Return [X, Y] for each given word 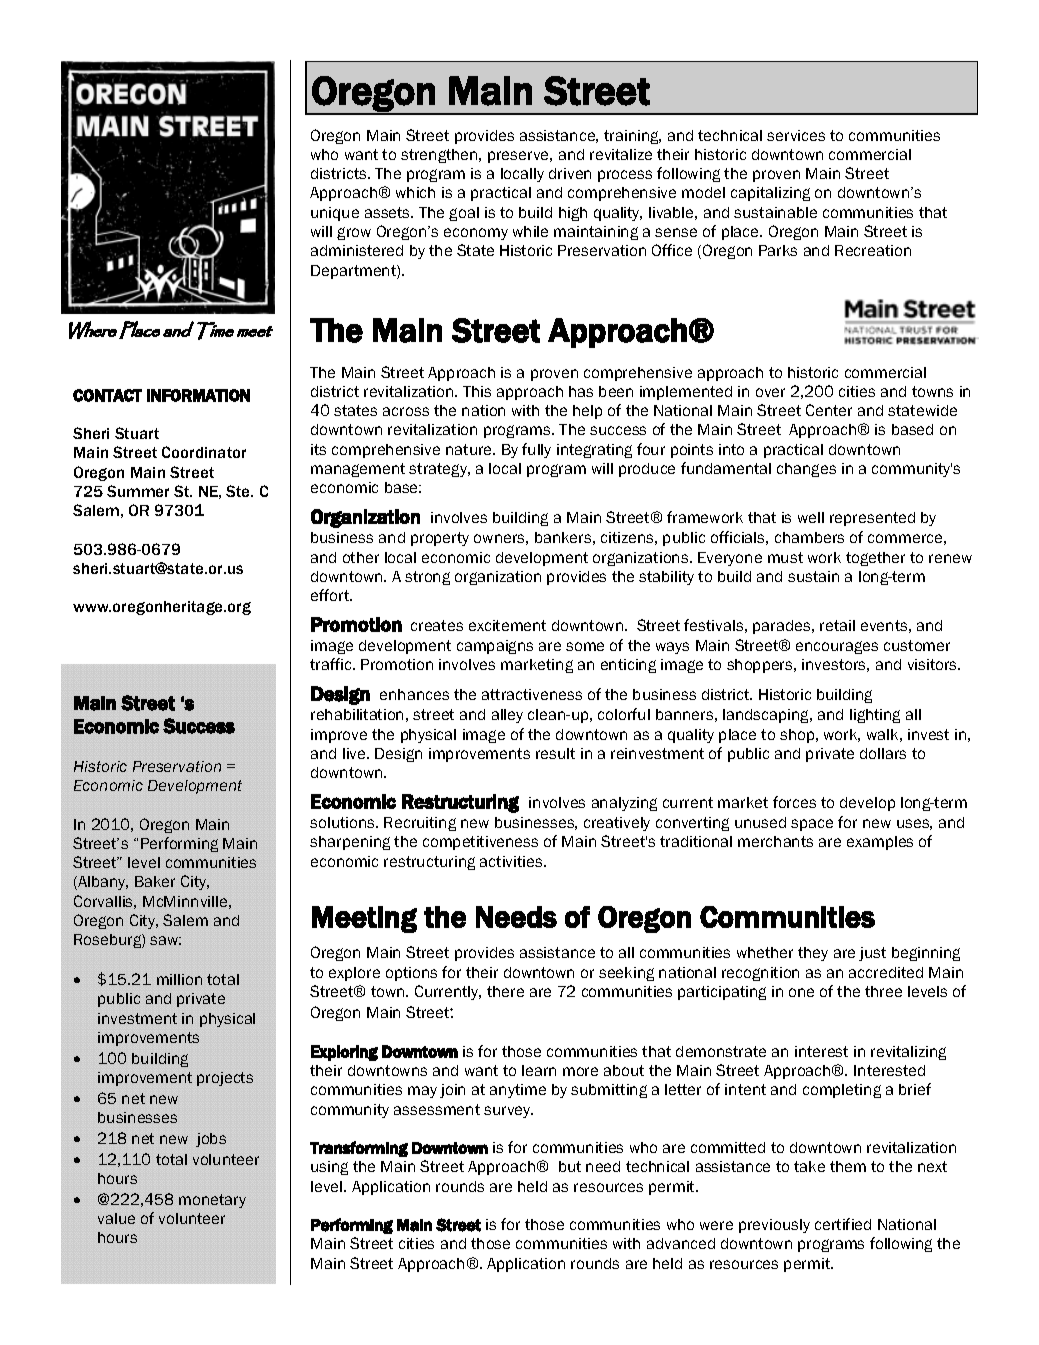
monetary [212, 1201]
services [796, 135]
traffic [332, 664]
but [570, 1166]
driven [570, 173]
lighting [875, 716]
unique [335, 214]
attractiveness [532, 694]
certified [843, 1224]
